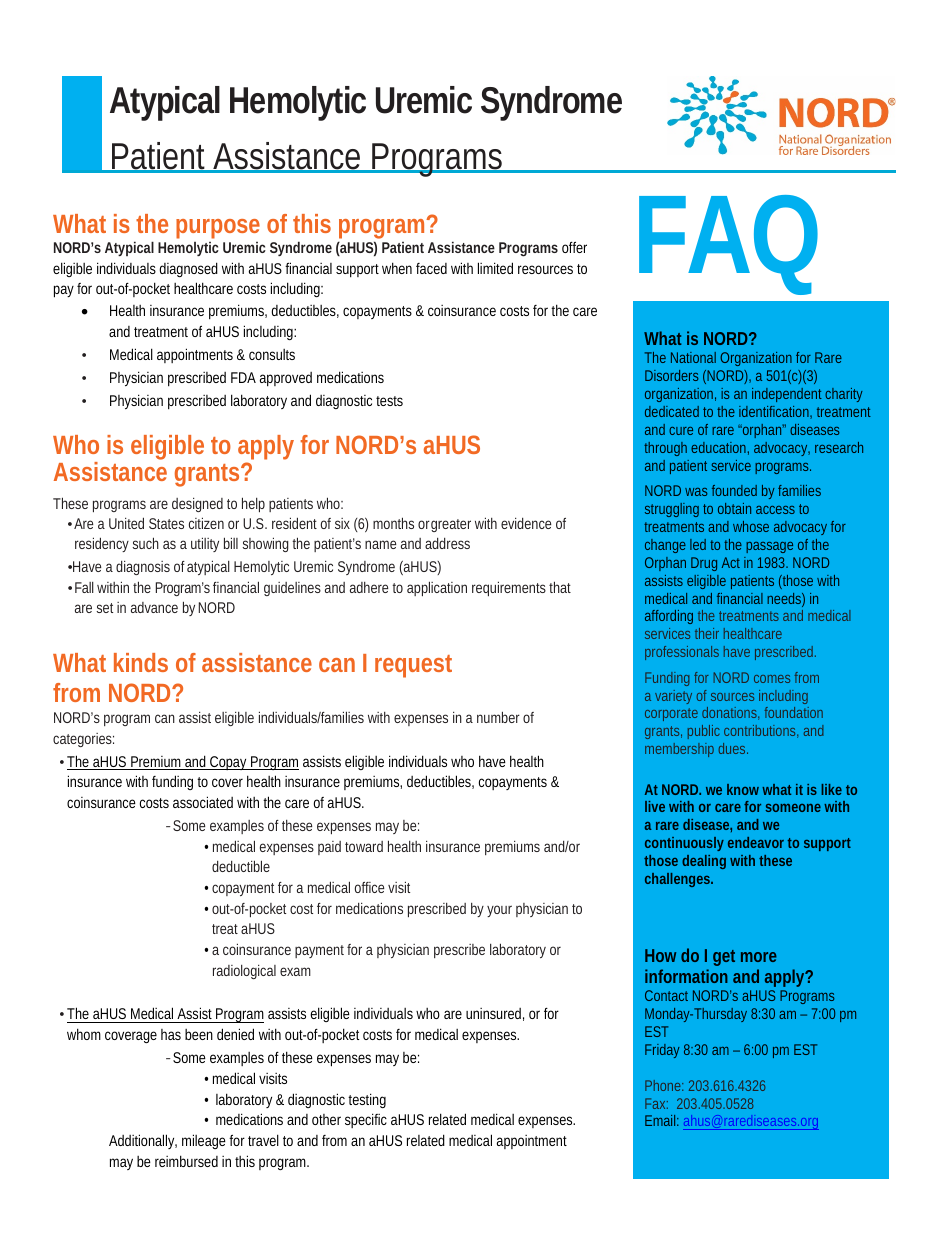 The height and width of the page is (1233, 952). I want to click on toward, so click(364, 846).
